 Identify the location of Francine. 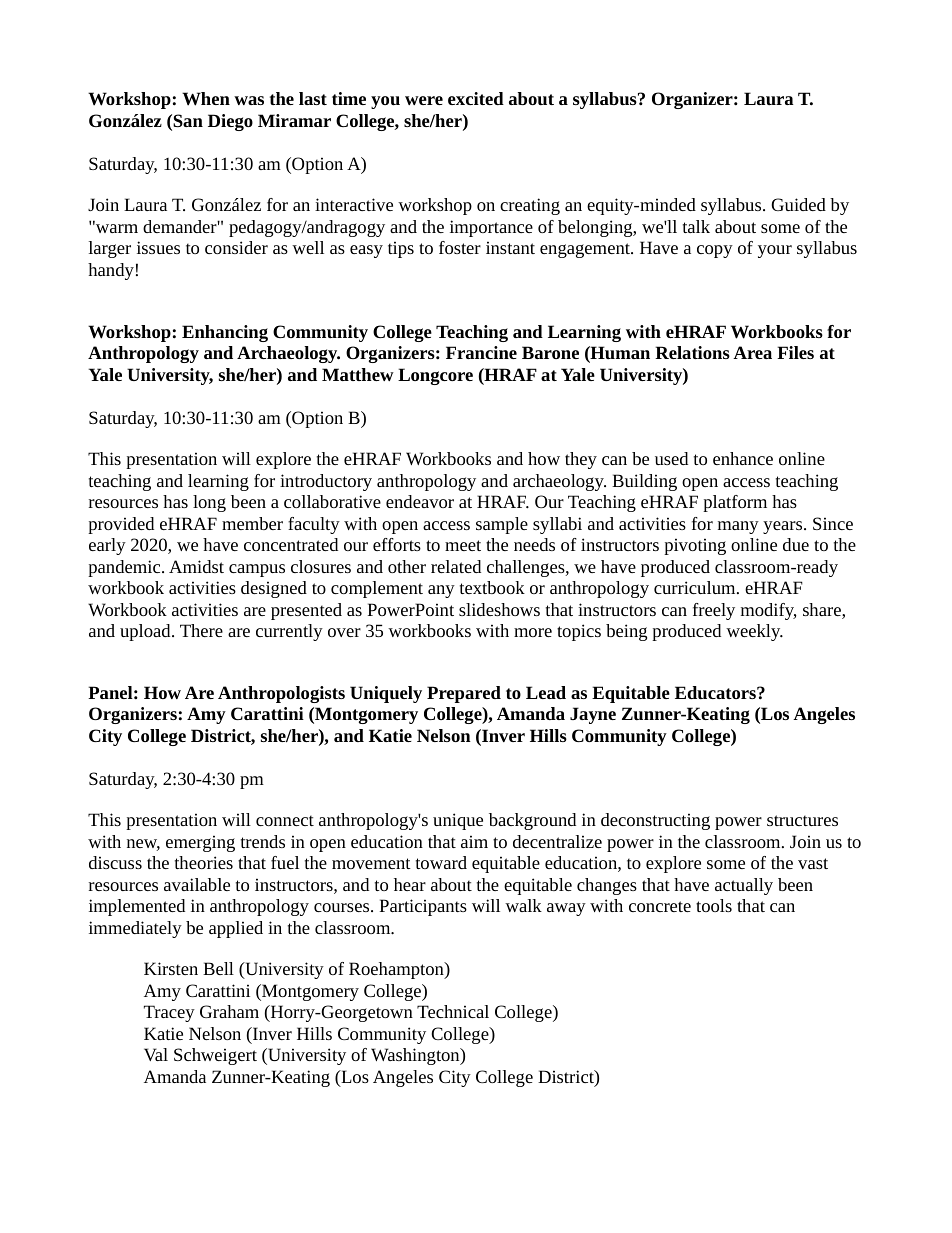
(481, 352).
